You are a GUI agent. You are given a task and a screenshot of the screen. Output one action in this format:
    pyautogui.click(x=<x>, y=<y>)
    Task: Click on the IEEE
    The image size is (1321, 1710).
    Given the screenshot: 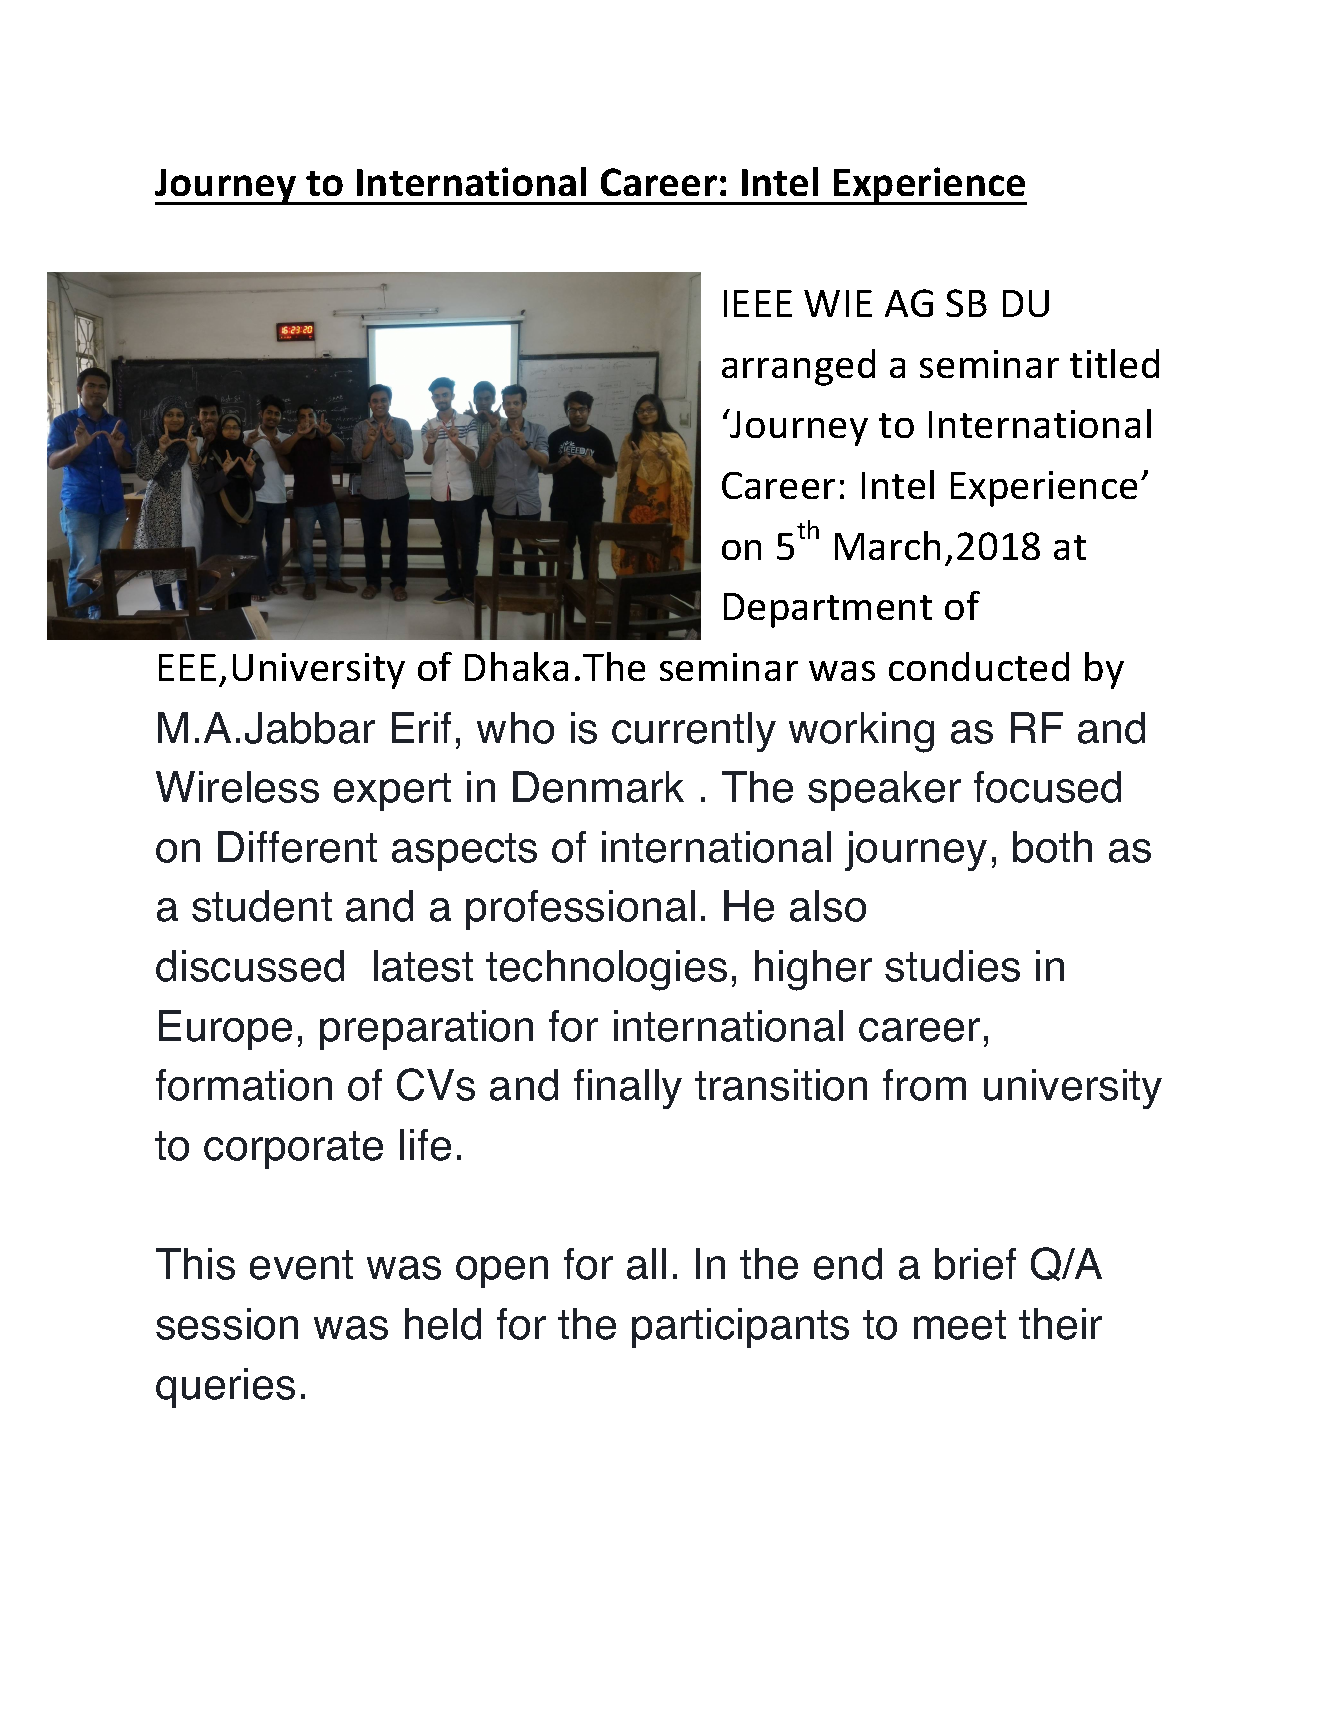 What is the action you would take?
    pyautogui.click(x=758, y=303)
